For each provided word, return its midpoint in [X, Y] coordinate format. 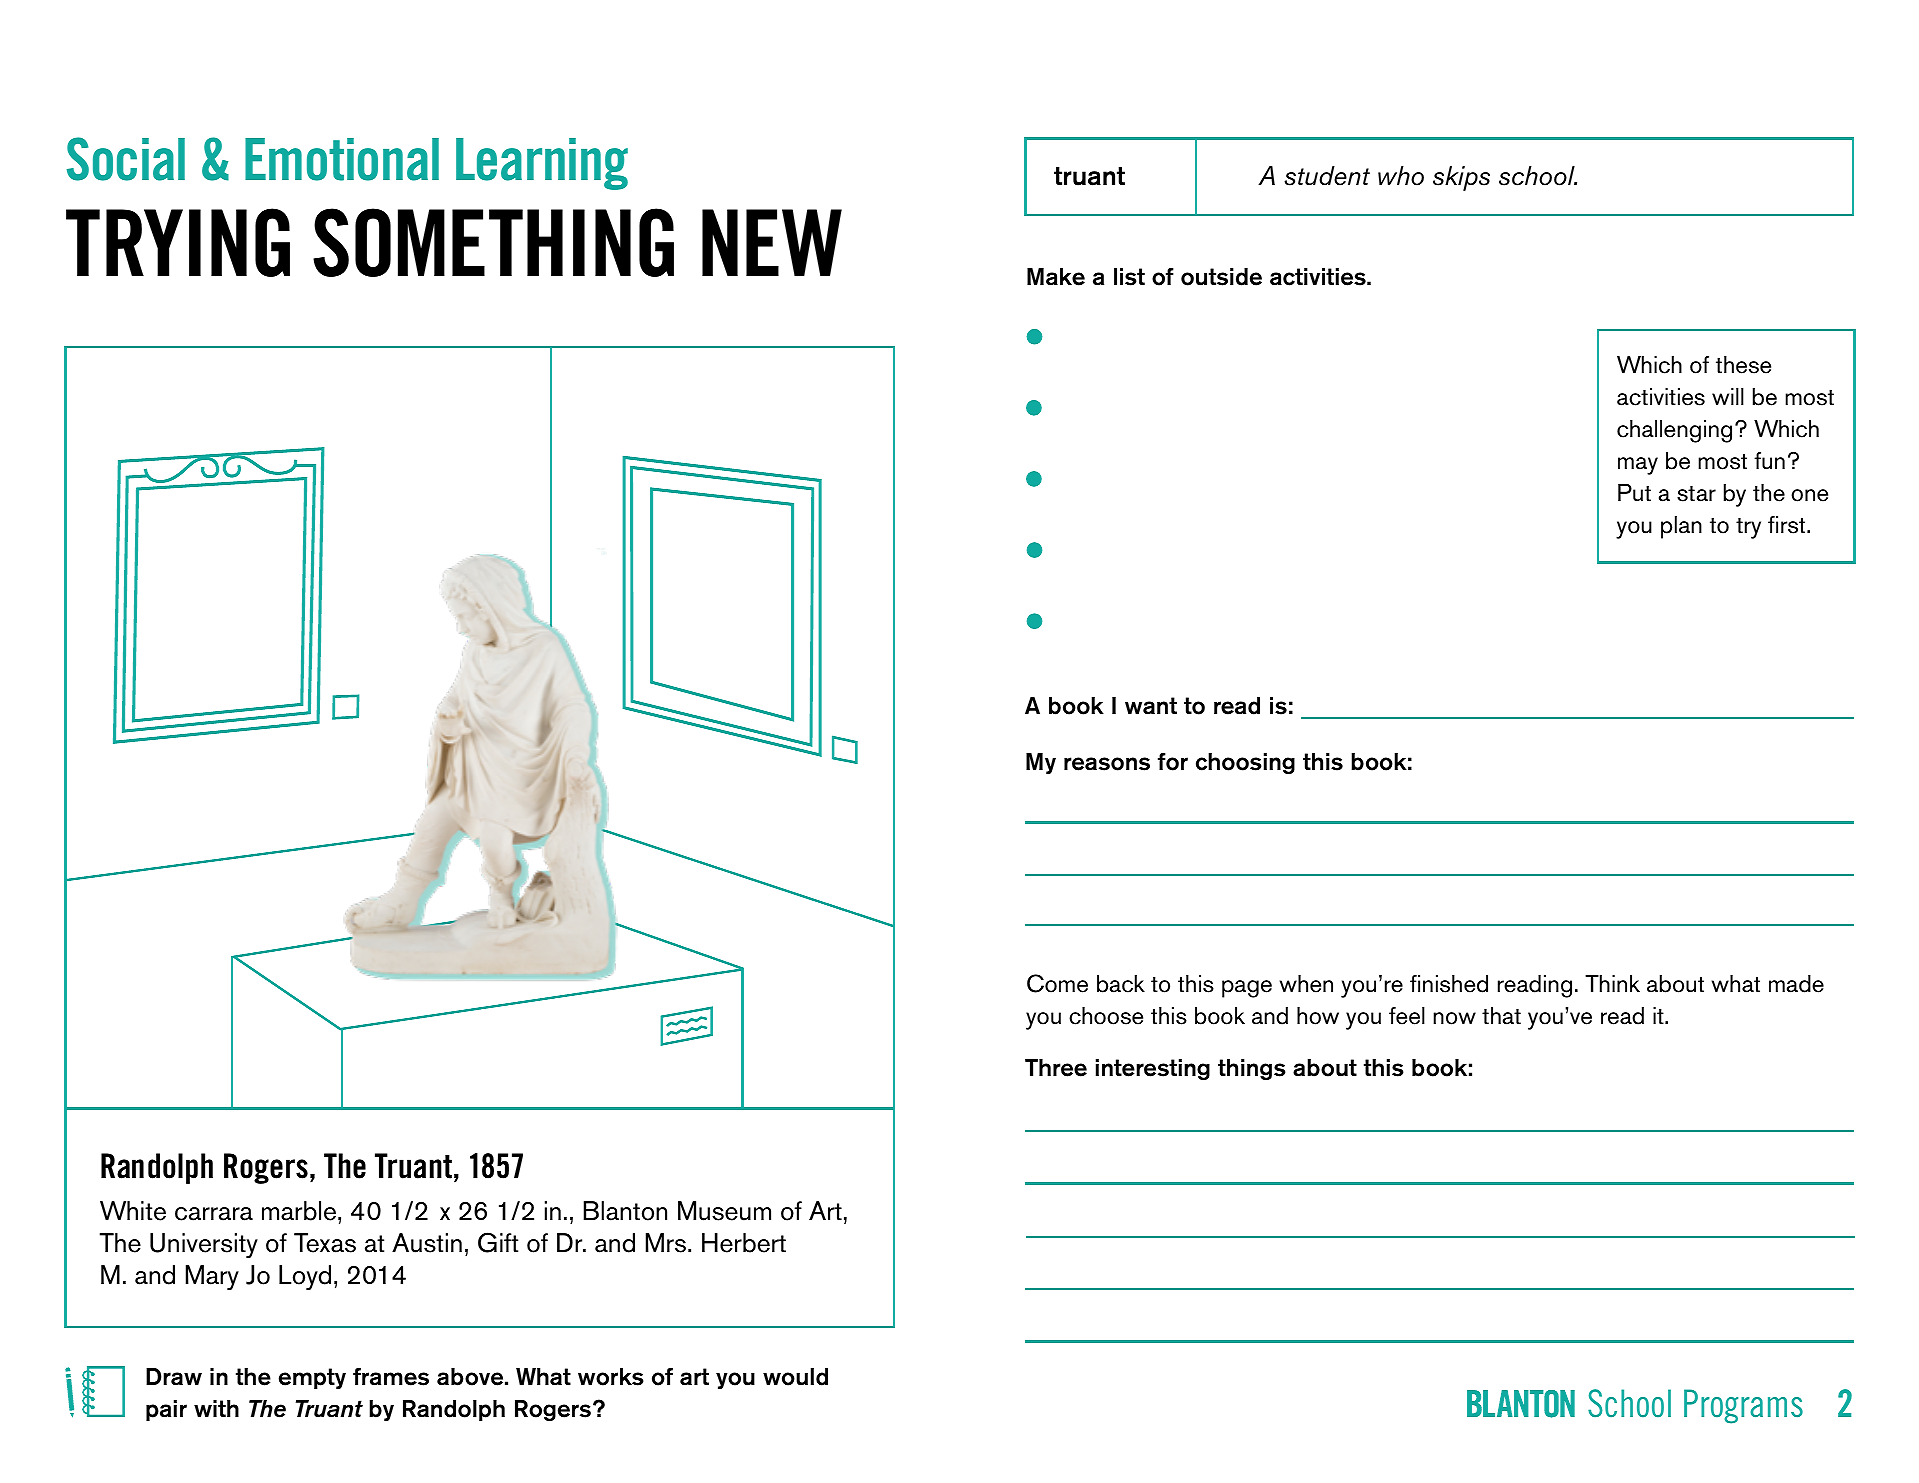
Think [1612, 983]
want [1151, 706]
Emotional [342, 159]
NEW [772, 242]
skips [1461, 178]
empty [312, 1378]
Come [1057, 983]
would [795, 1377]
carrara [214, 1214]
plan [1681, 527]
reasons [1107, 764]
